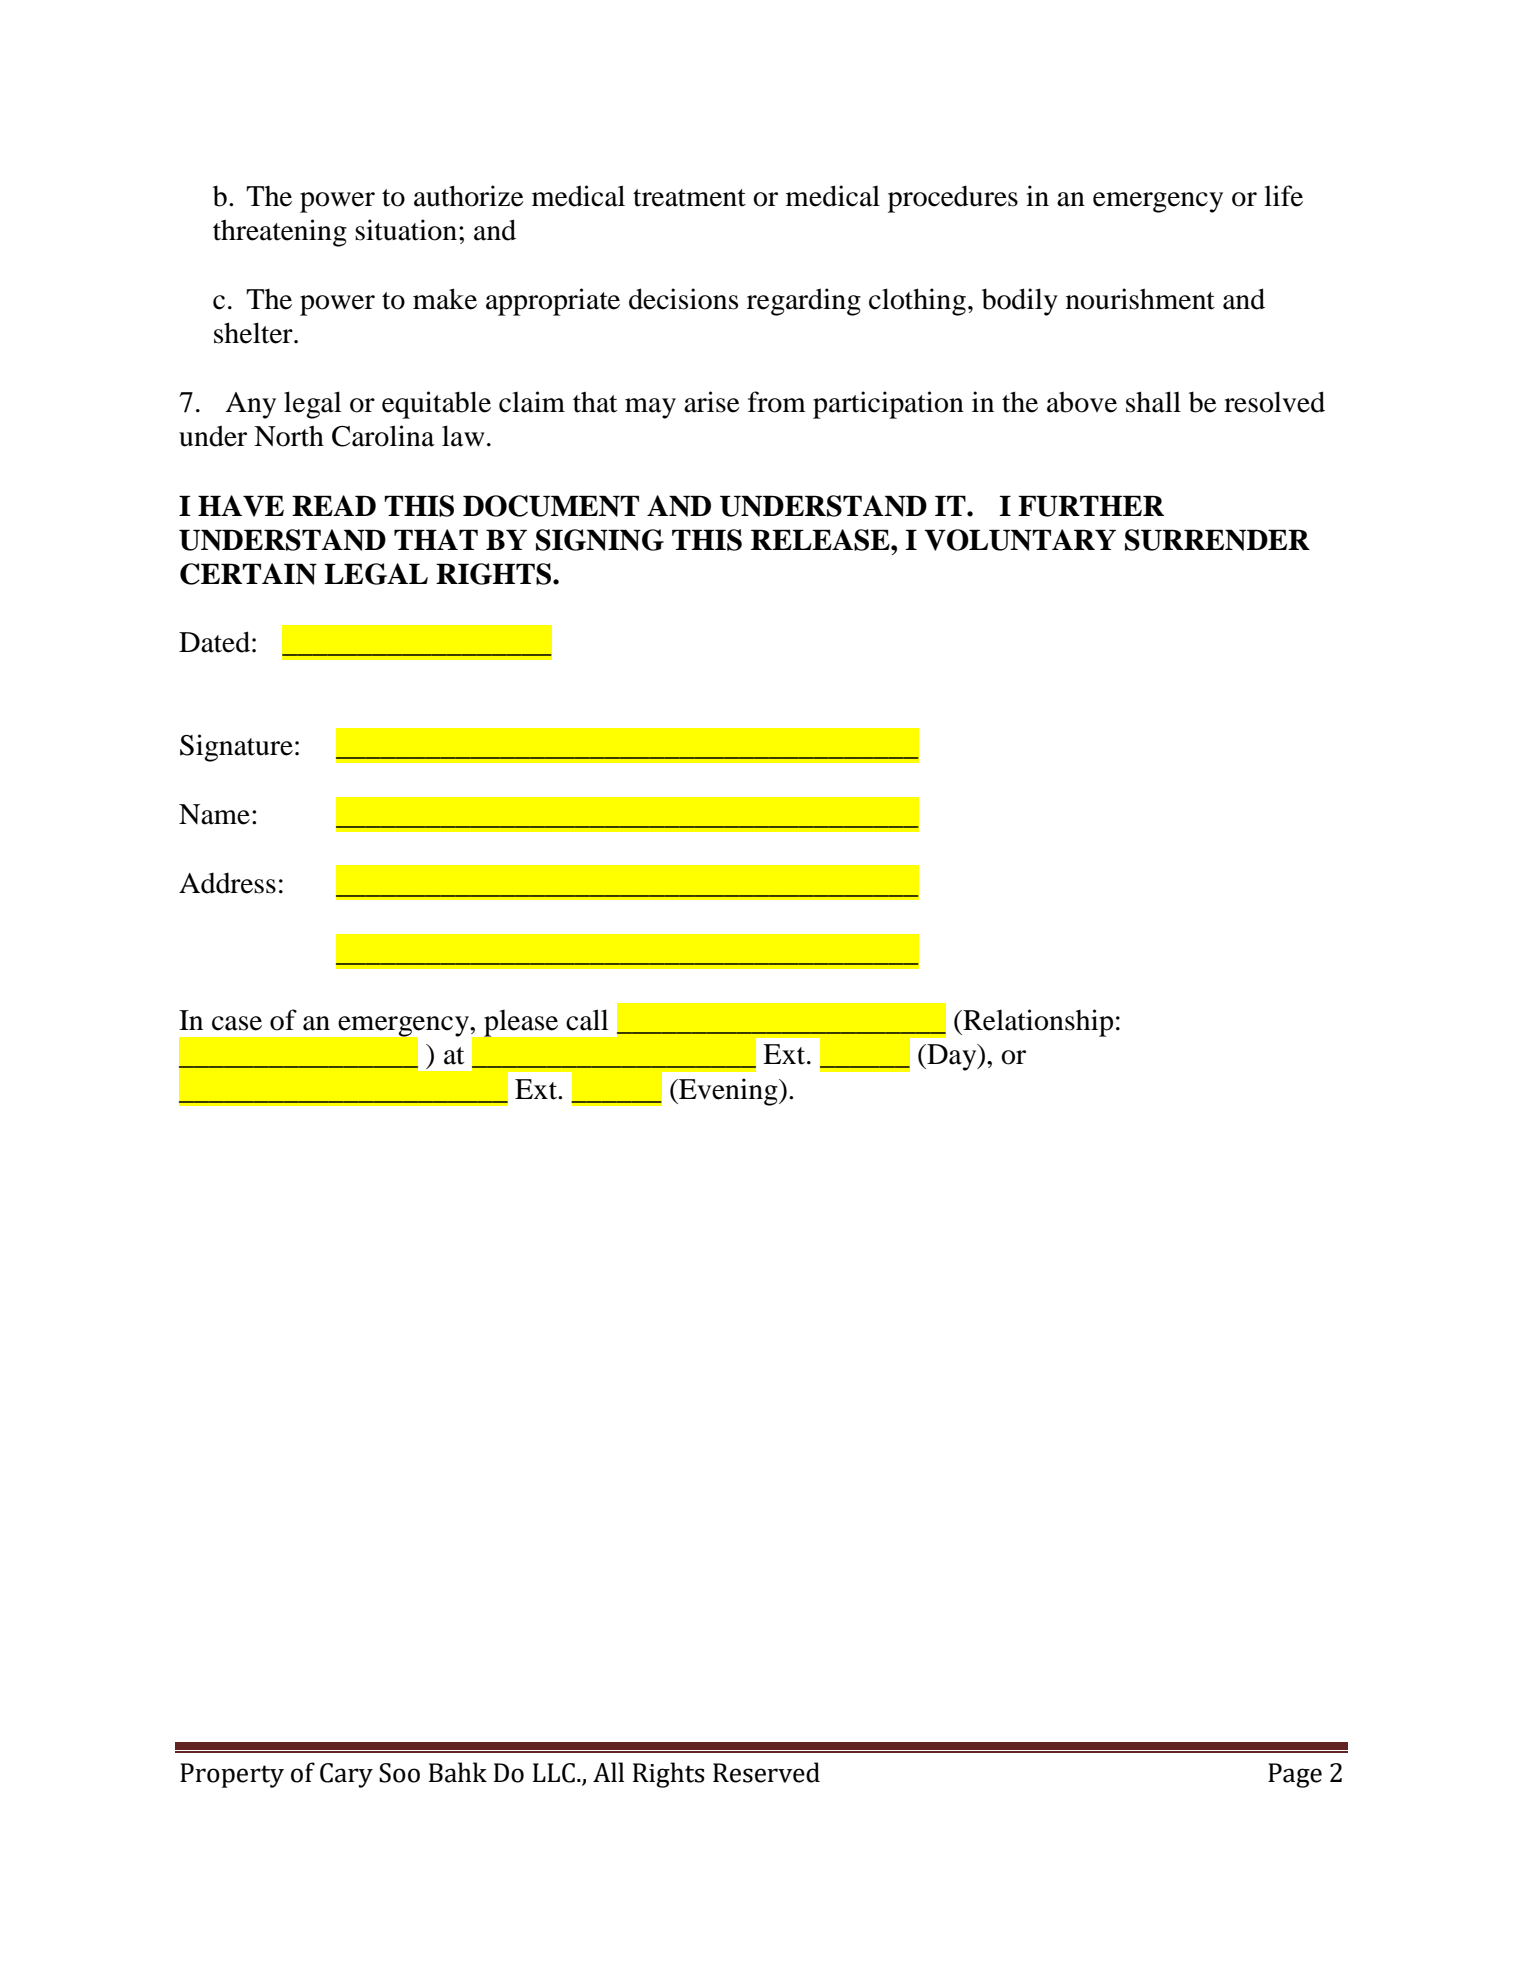 This screenshot has width=1523, height=1970. Describe the element at coordinates (280, 233) in the screenshot. I see `threatening` at that location.
